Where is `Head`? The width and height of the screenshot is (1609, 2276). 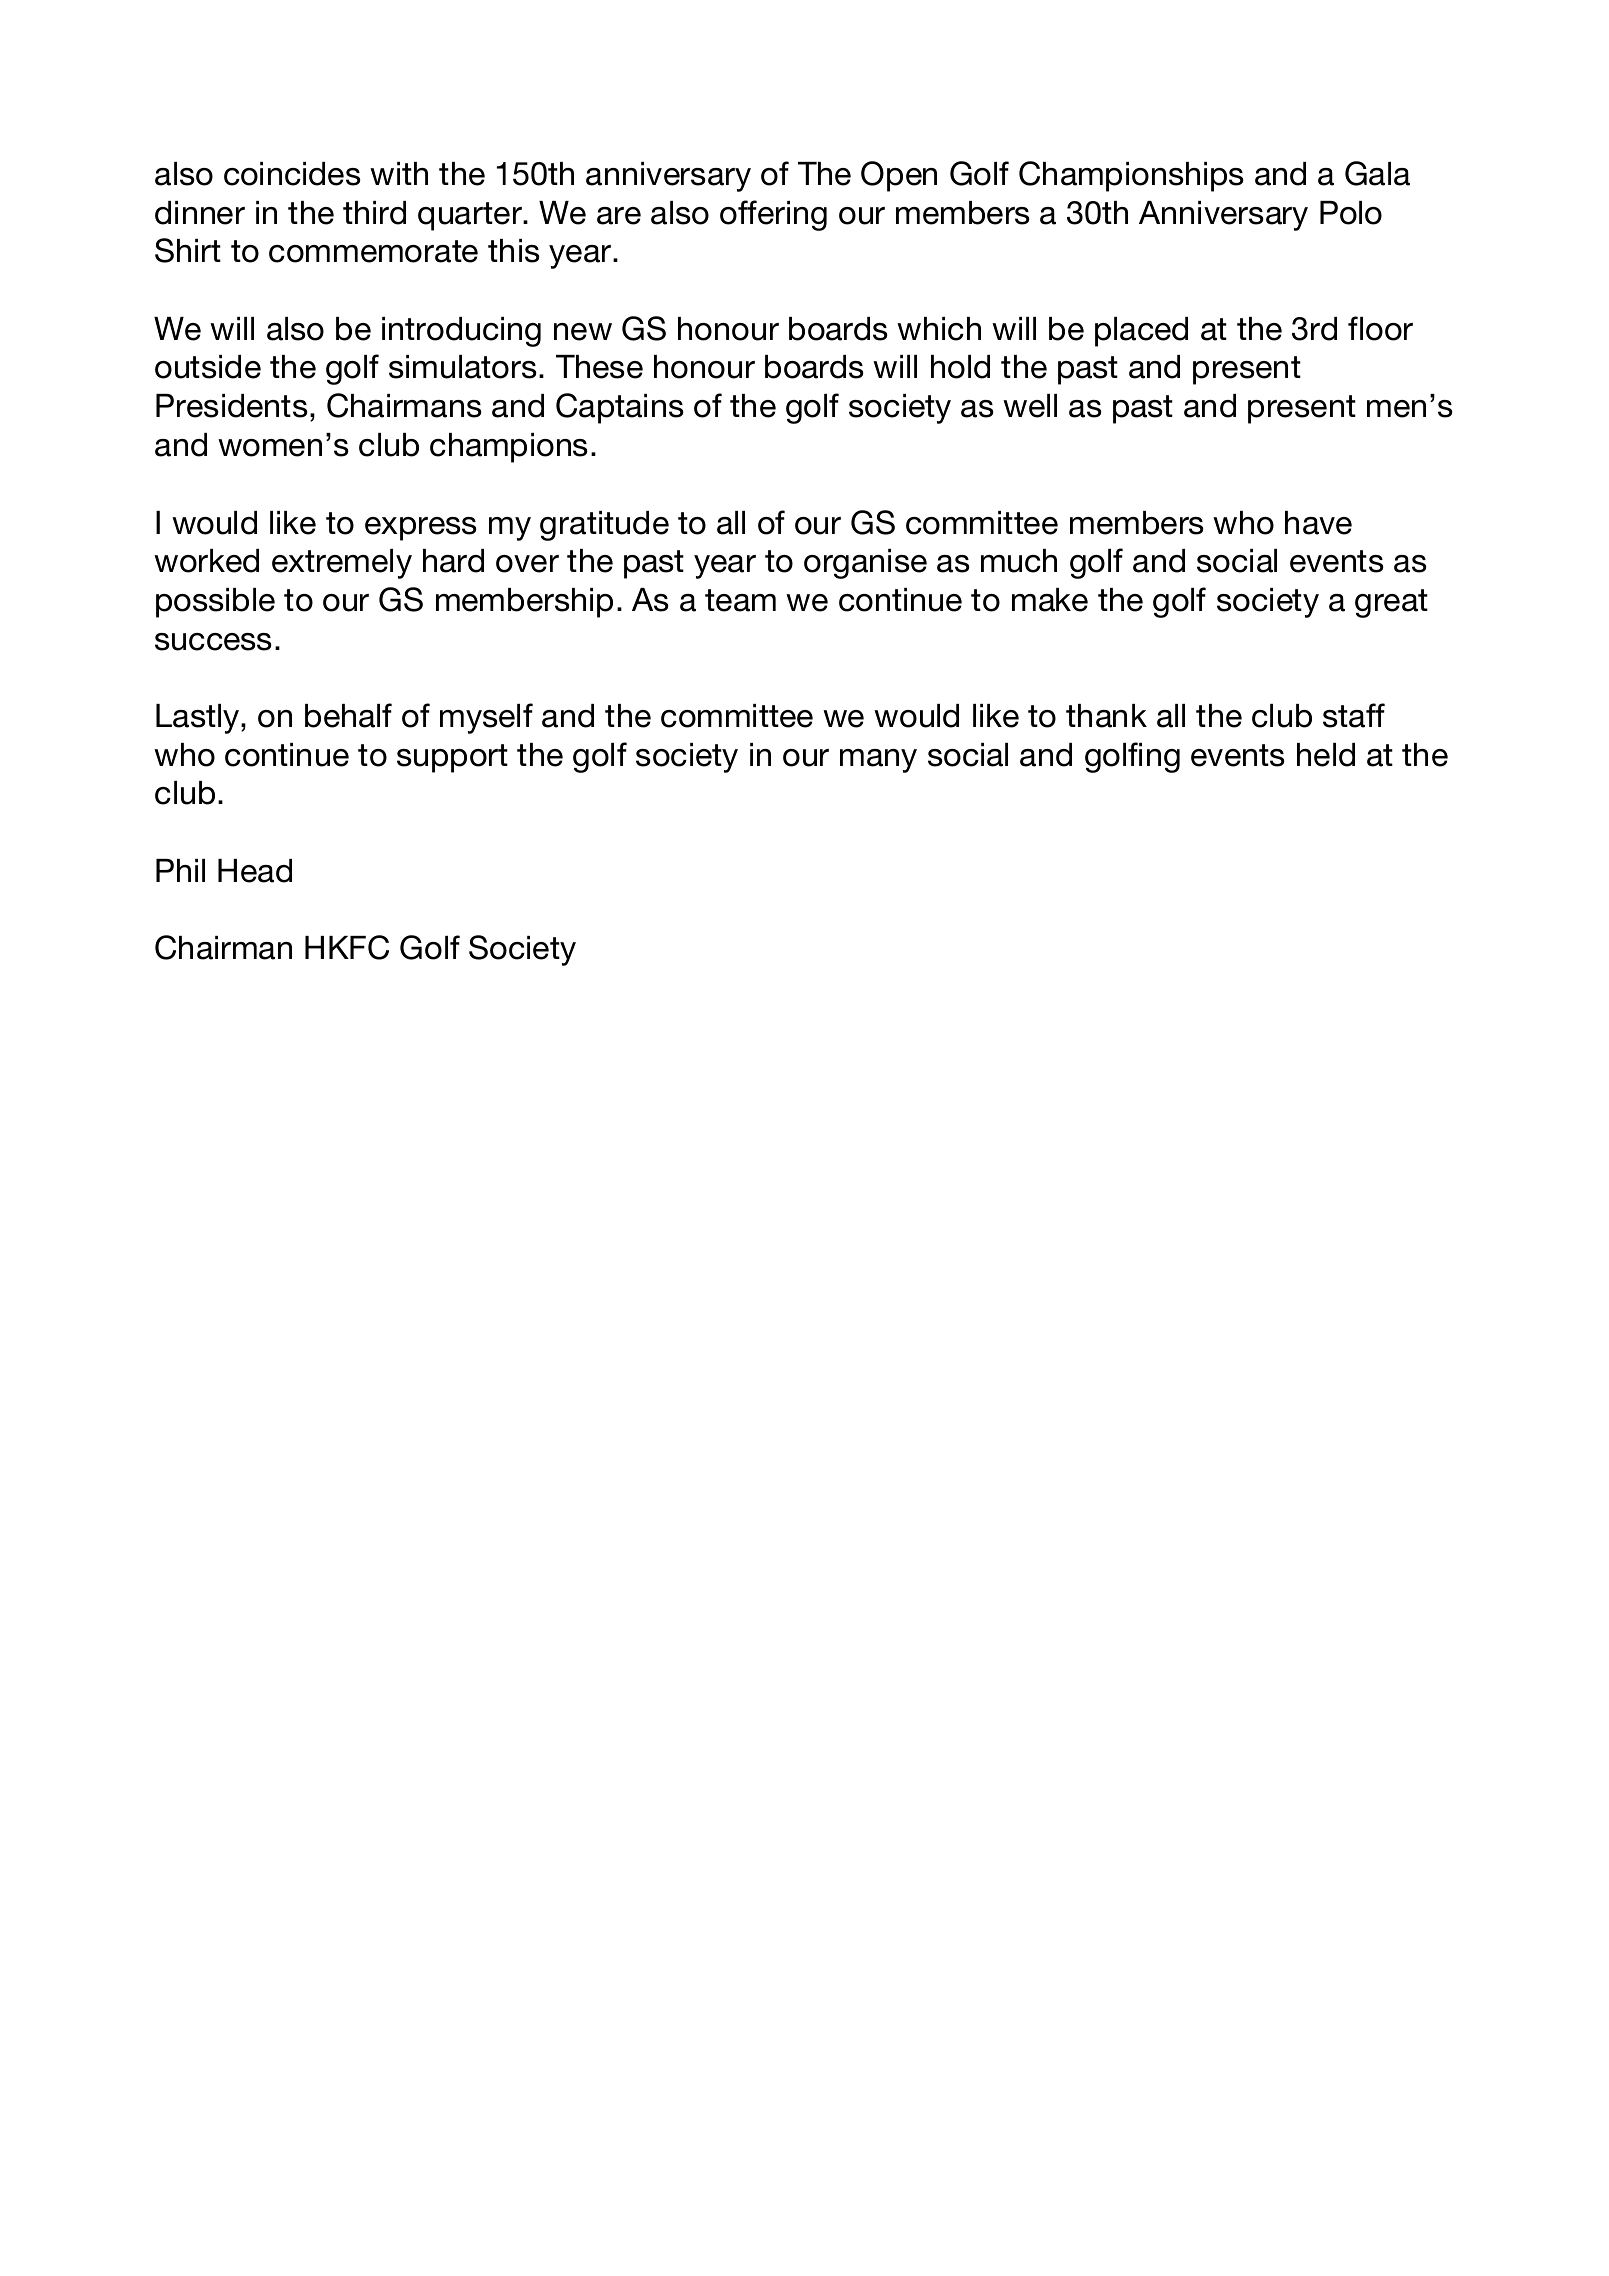
Head is located at coordinates (255, 871).
